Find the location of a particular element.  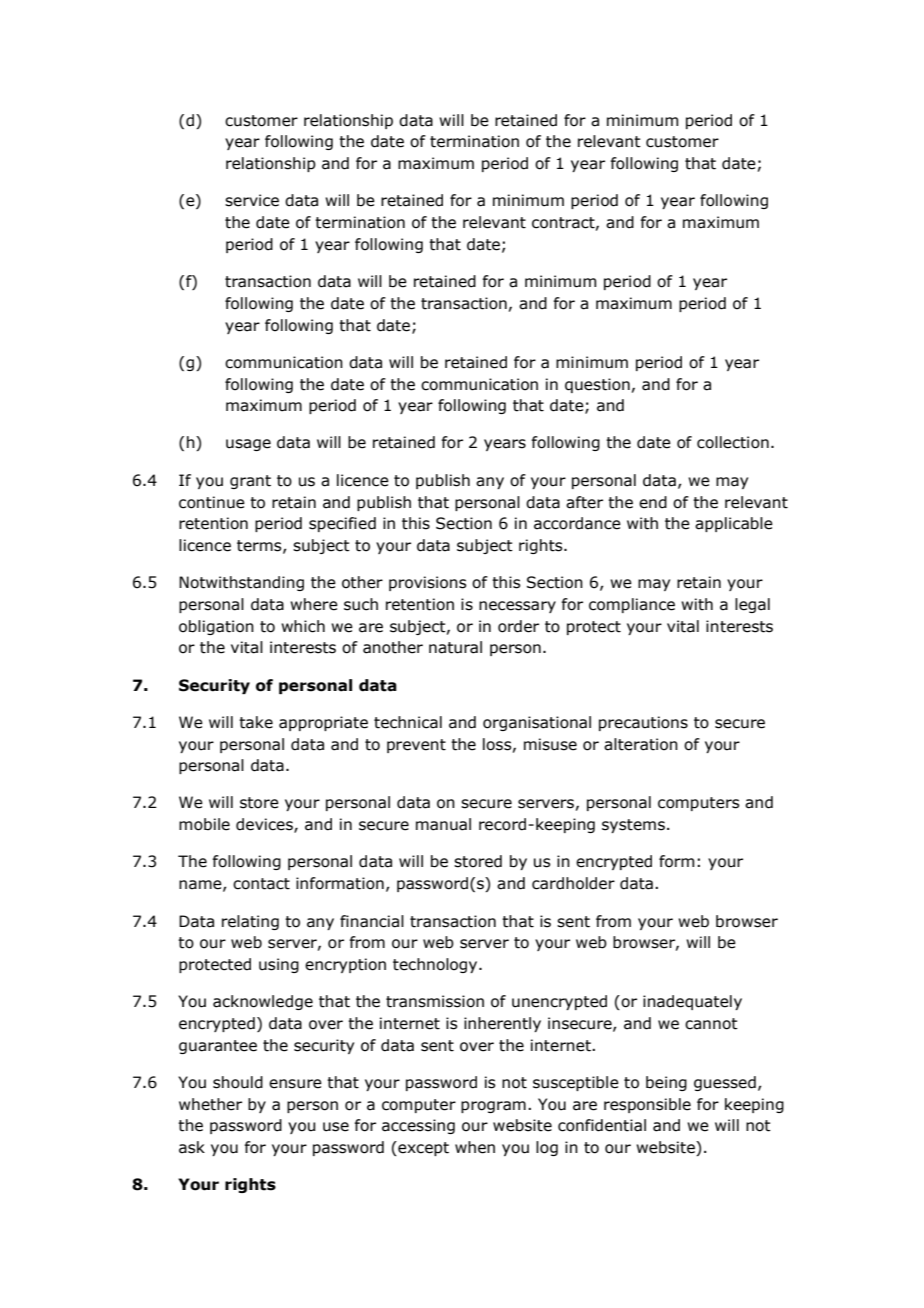

question is located at coordinates (597, 385).
